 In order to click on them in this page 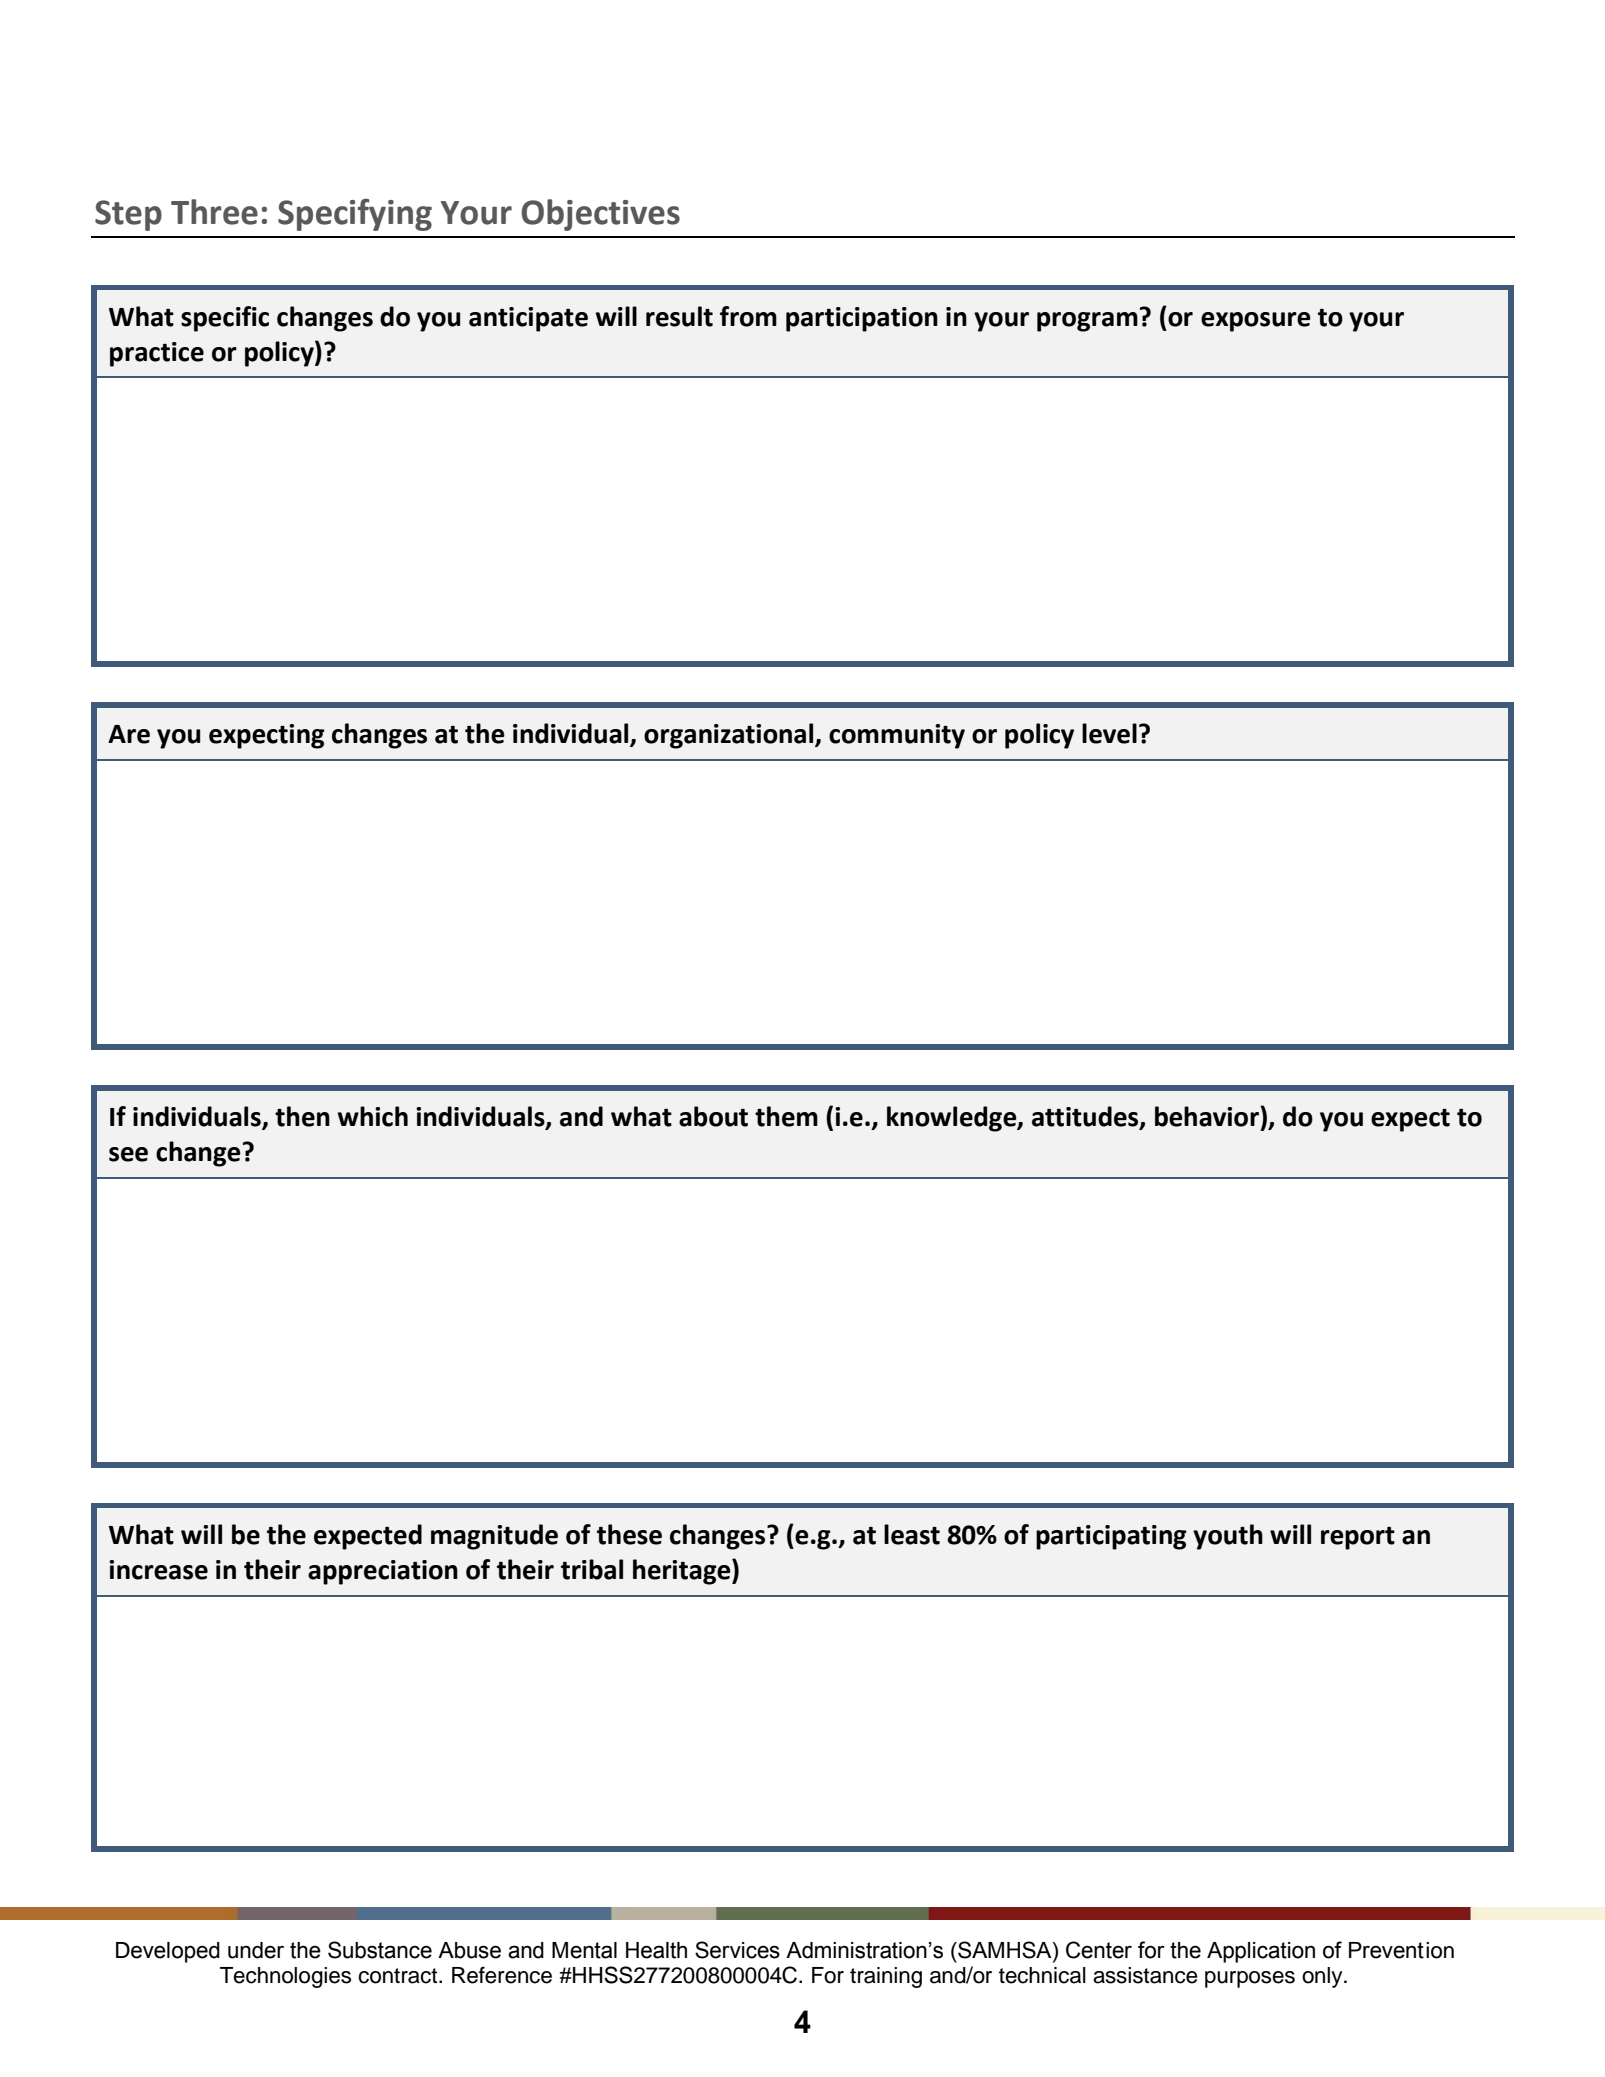, I will do `click(786, 1116)`.
